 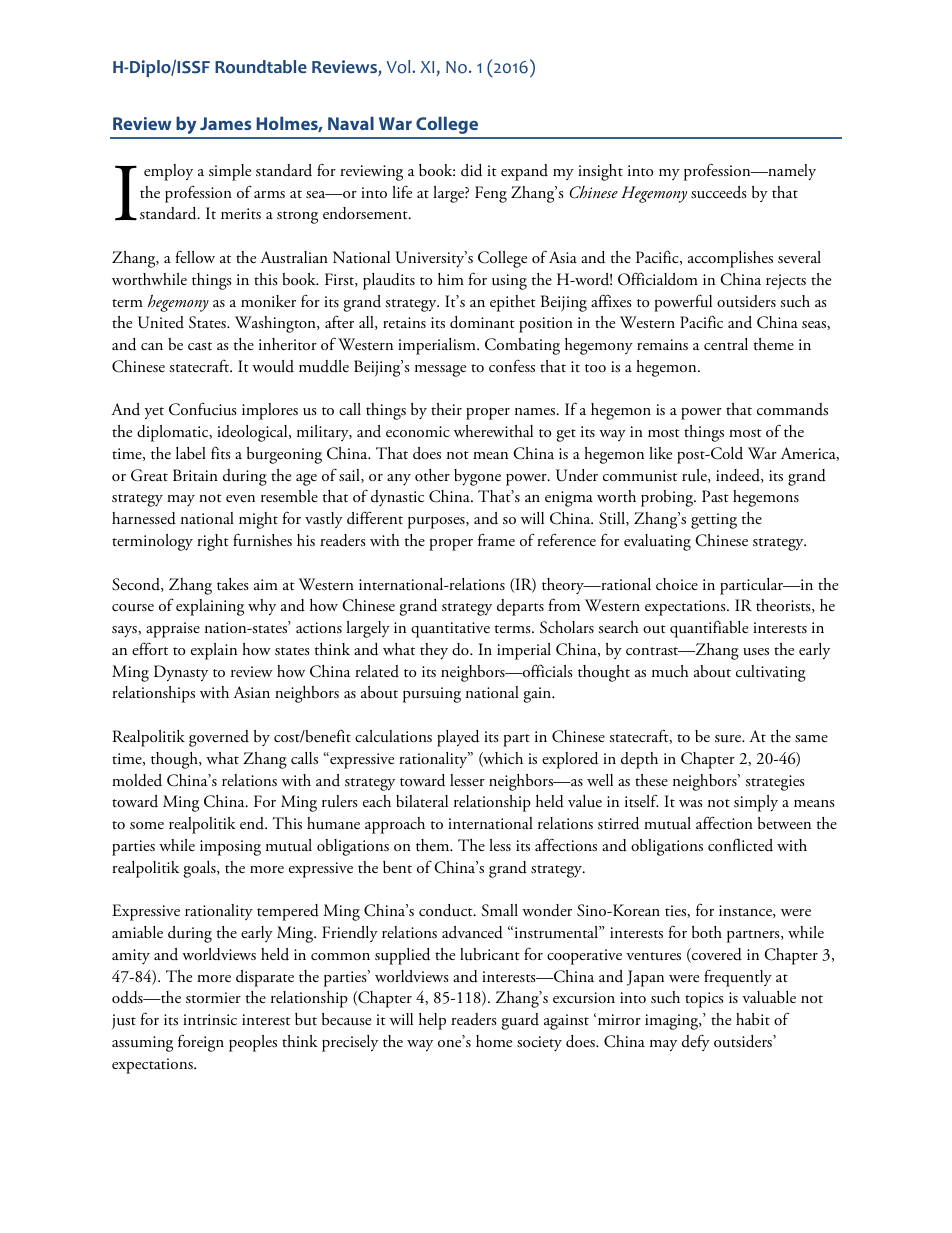 What do you see at coordinates (195, 256) in the screenshot?
I see `fellow` at bounding box center [195, 256].
